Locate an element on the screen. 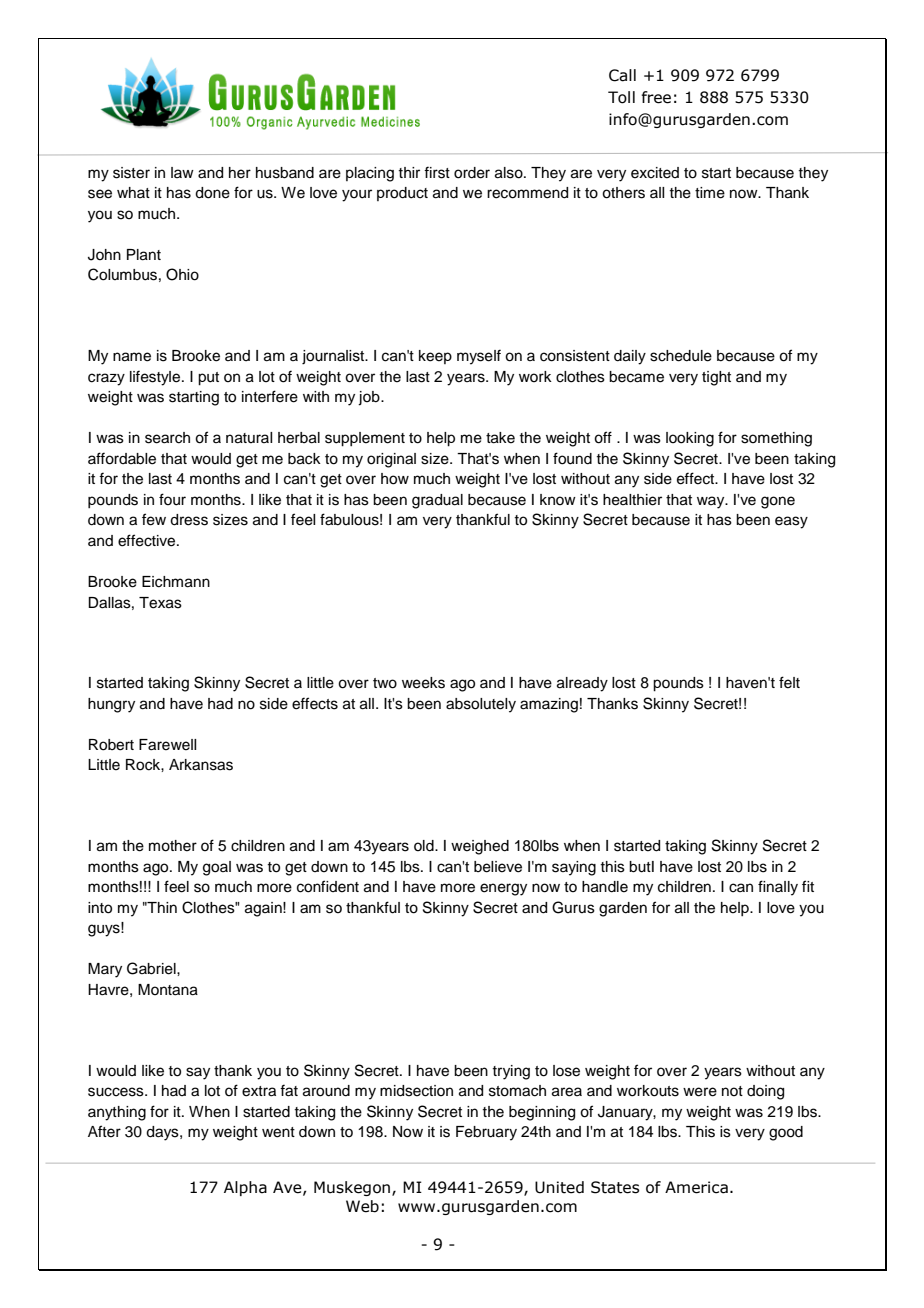  law is located at coordinates (182, 172).
